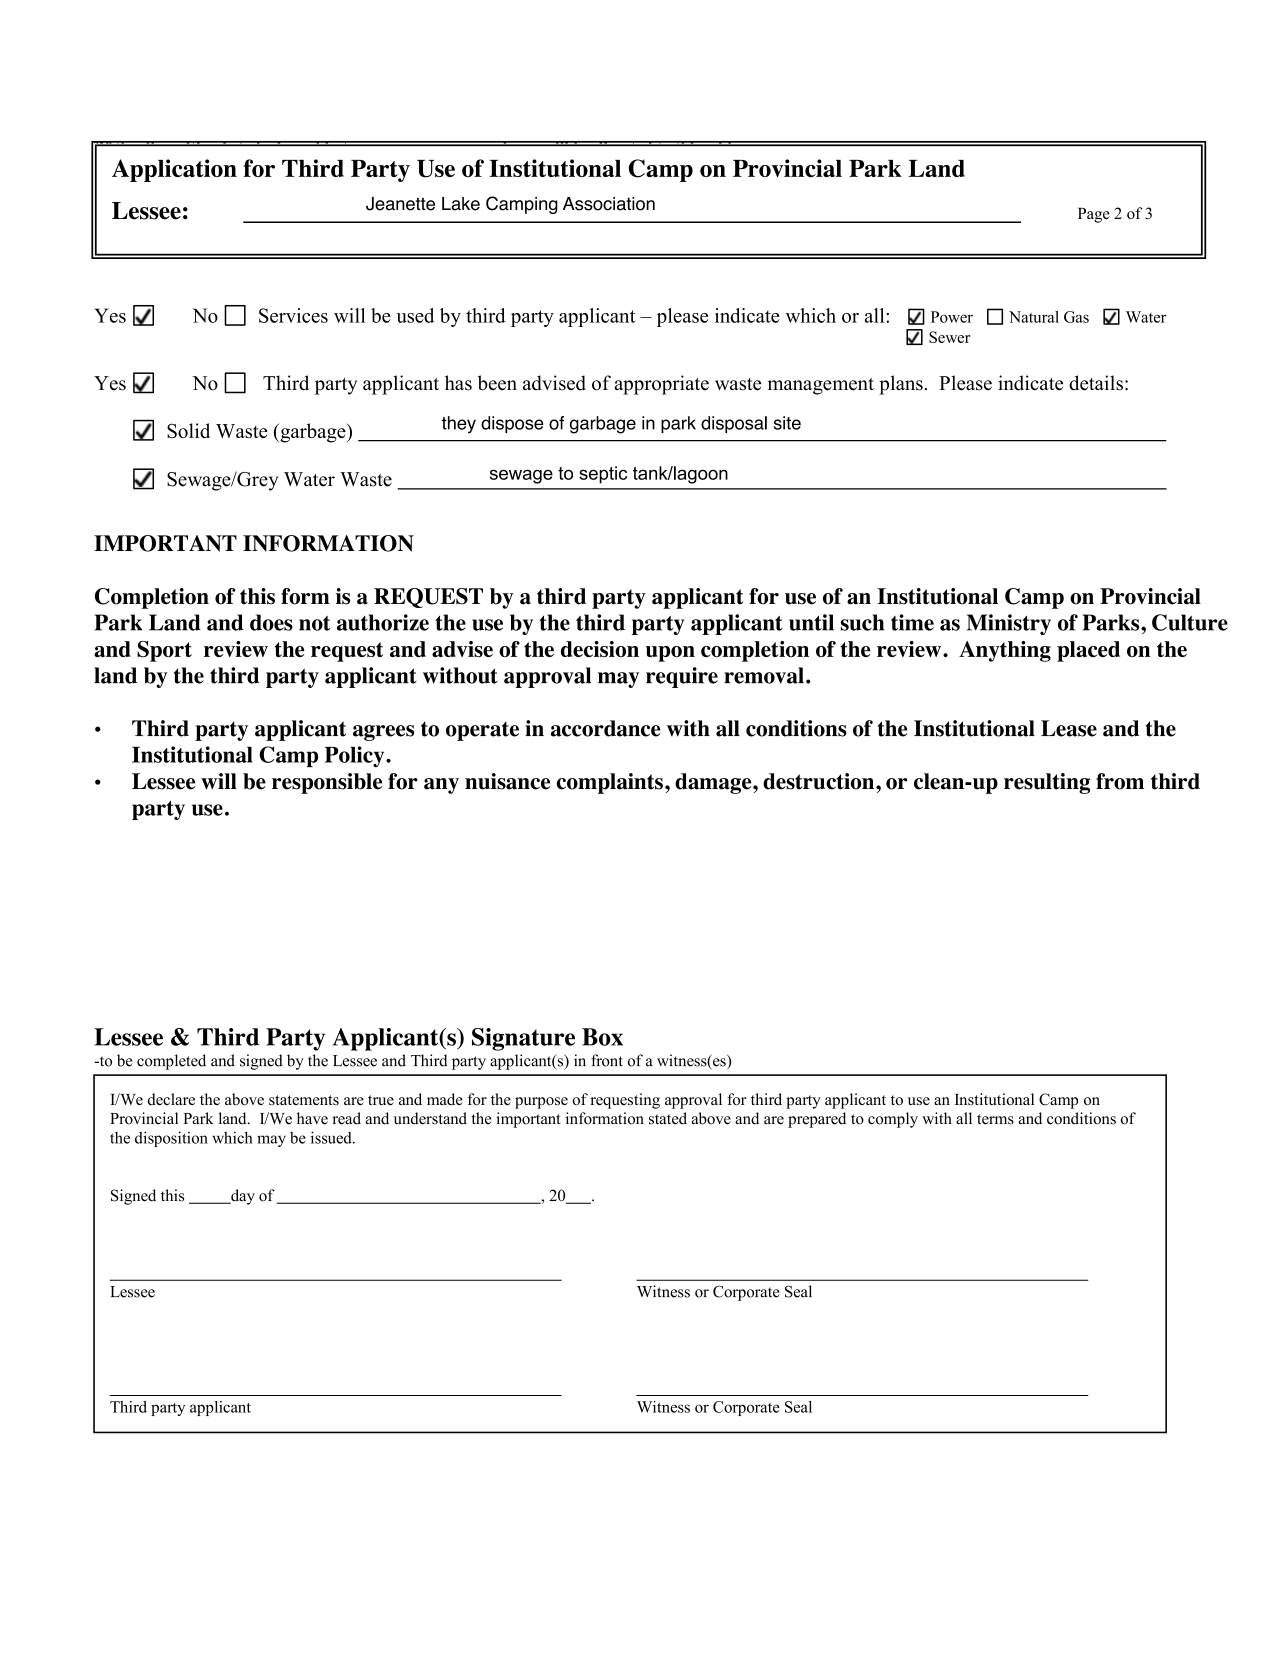 This screenshot has height=1655, width=1279. I want to click on Page, so click(1094, 215).
